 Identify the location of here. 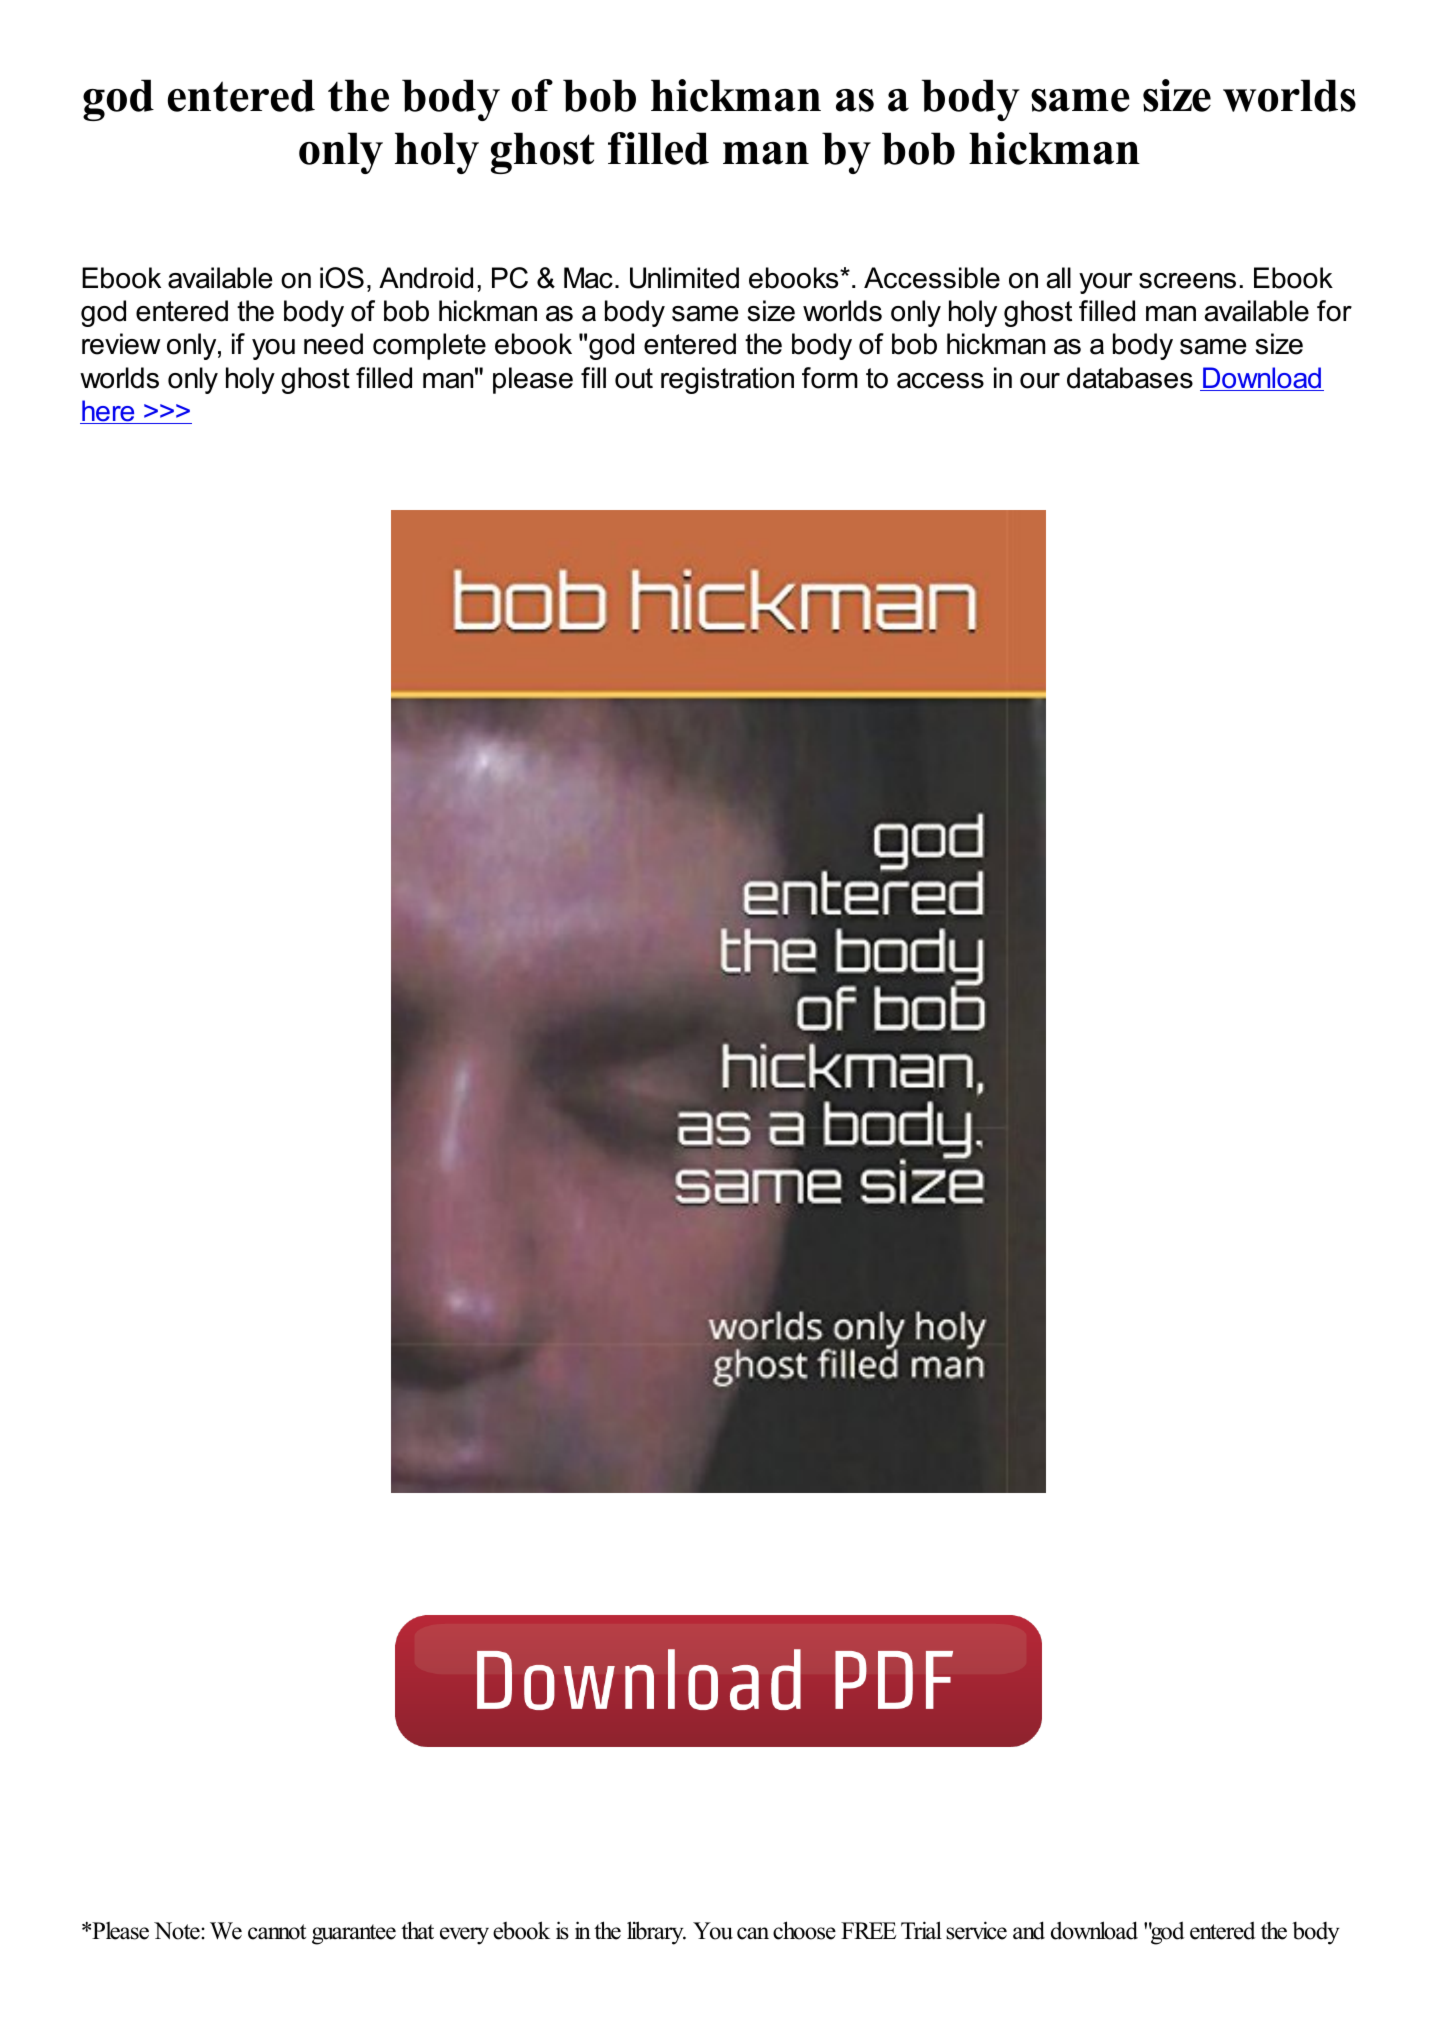
(108, 412).
